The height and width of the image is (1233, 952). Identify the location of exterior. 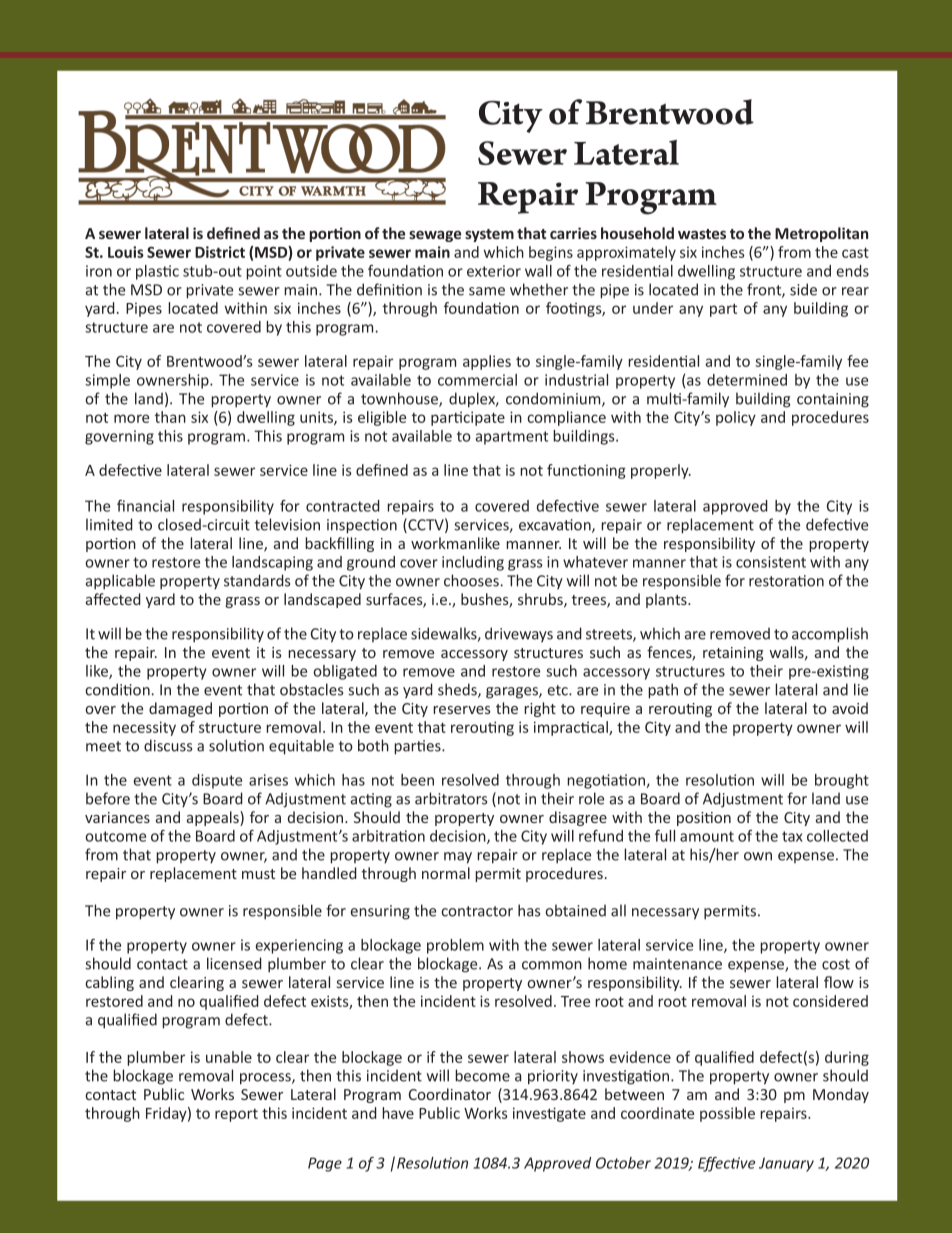
(494, 271).
